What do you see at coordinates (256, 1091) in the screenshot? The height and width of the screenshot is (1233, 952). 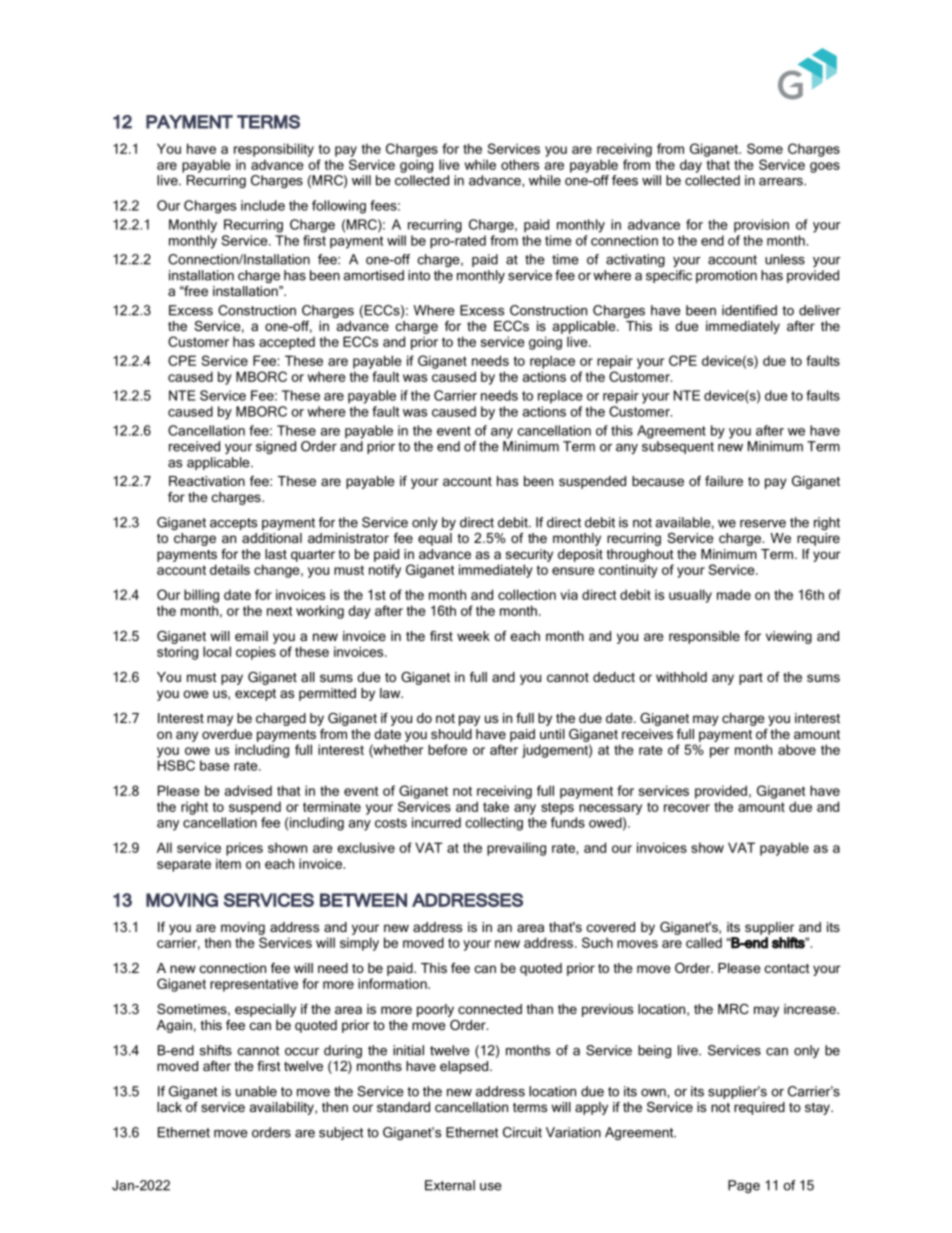 I see `unable` at bounding box center [256, 1091].
